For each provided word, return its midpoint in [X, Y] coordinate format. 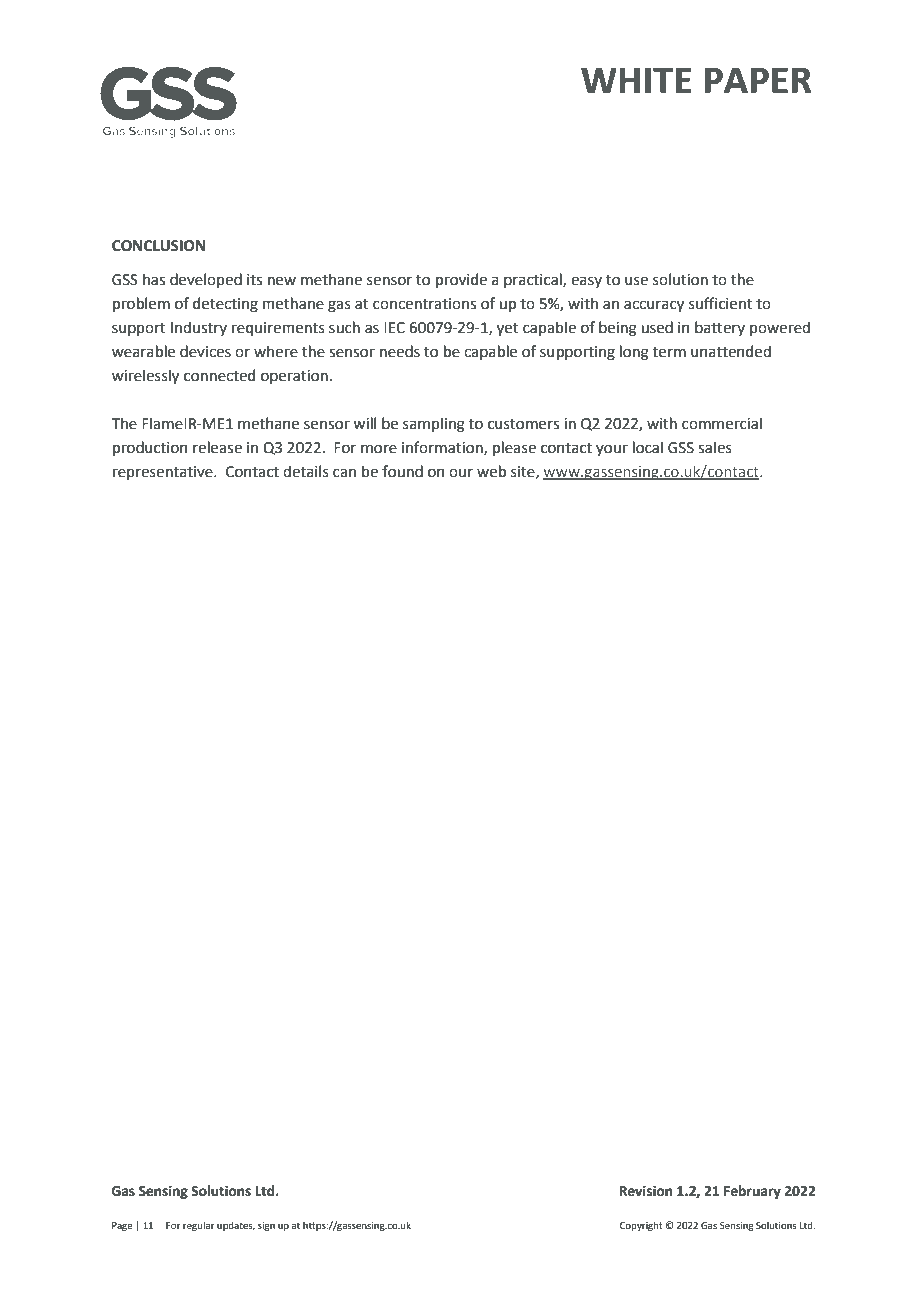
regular [199, 1226]
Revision [646, 1191]
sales [715, 447]
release [217, 447]
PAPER [758, 80]
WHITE [636, 80]
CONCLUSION [158, 246]
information [443, 448]
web [491, 471]
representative [163, 473]
